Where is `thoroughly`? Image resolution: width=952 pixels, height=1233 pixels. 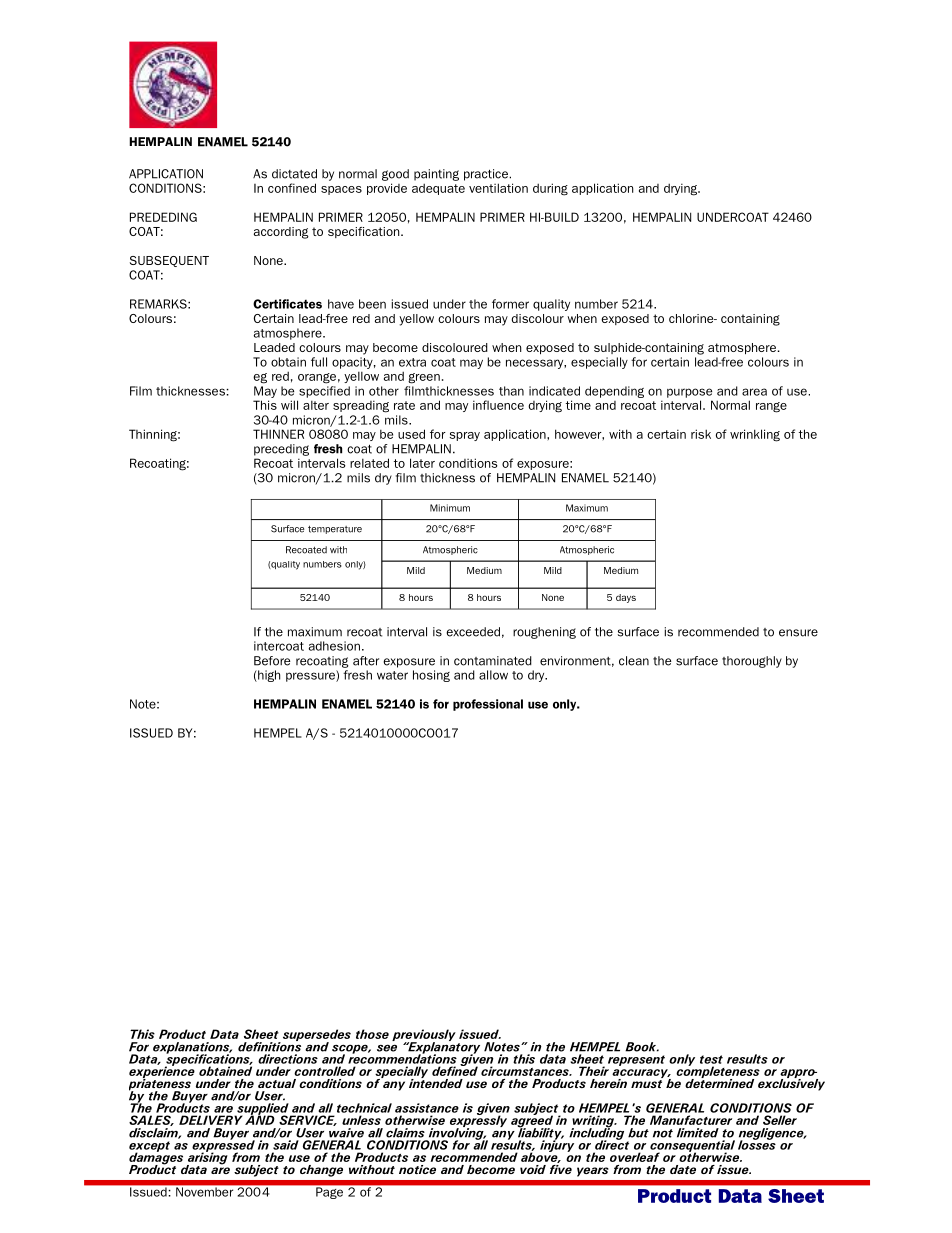
thoroughly is located at coordinates (752, 662).
